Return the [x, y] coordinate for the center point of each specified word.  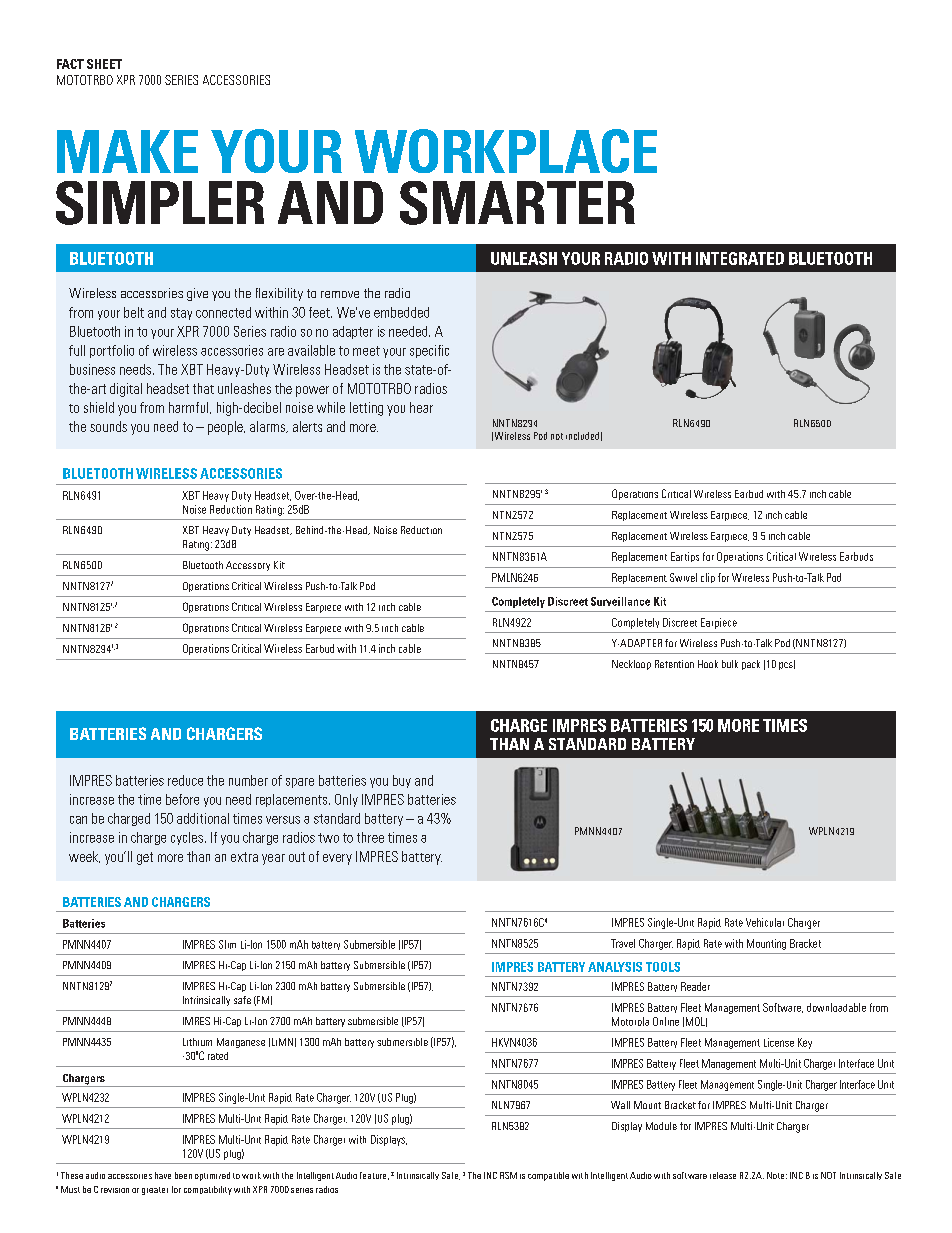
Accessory [248, 566]
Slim [227, 944]
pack [751, 665]
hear [421, 407]
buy [402, 781]
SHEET [104, 64]
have [163, 1175]
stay [181, 314]
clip [708, 578]
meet [366, 351]
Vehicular [765, 922]
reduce [185, 780]
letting [366, 409]
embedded [401, 312]
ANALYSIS [615, 967]
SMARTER [517, 203]
